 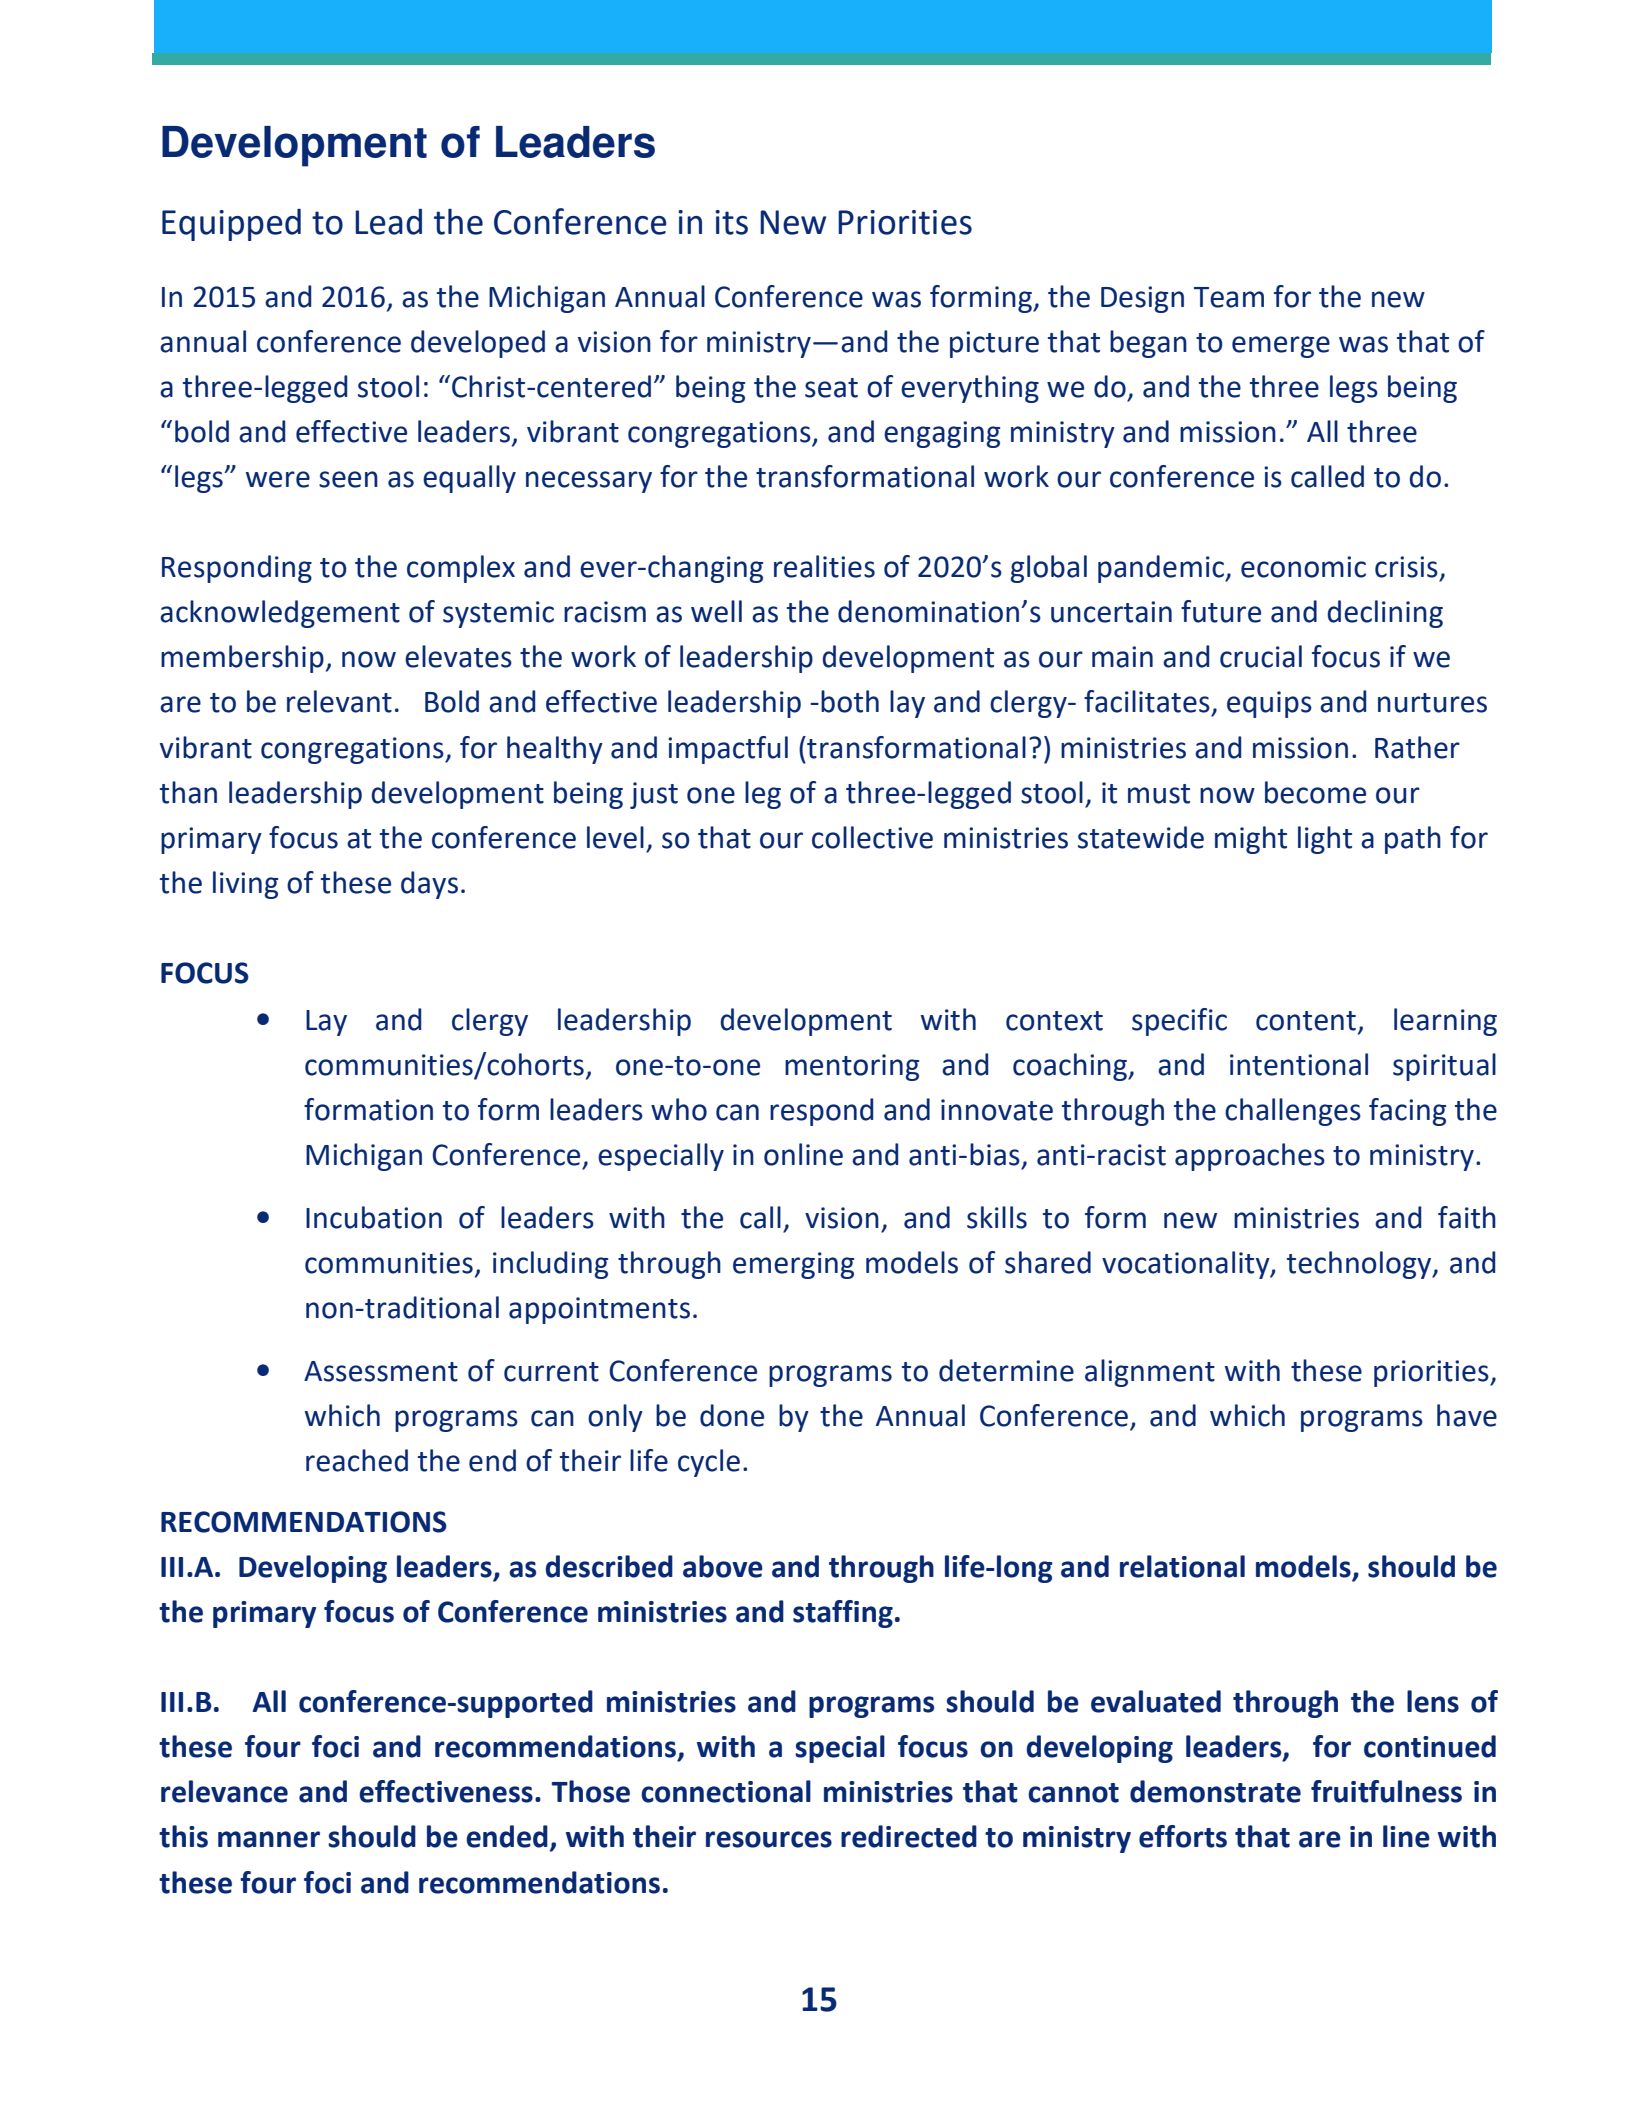 I want to click on manner, so click(x=269, y=1839).
